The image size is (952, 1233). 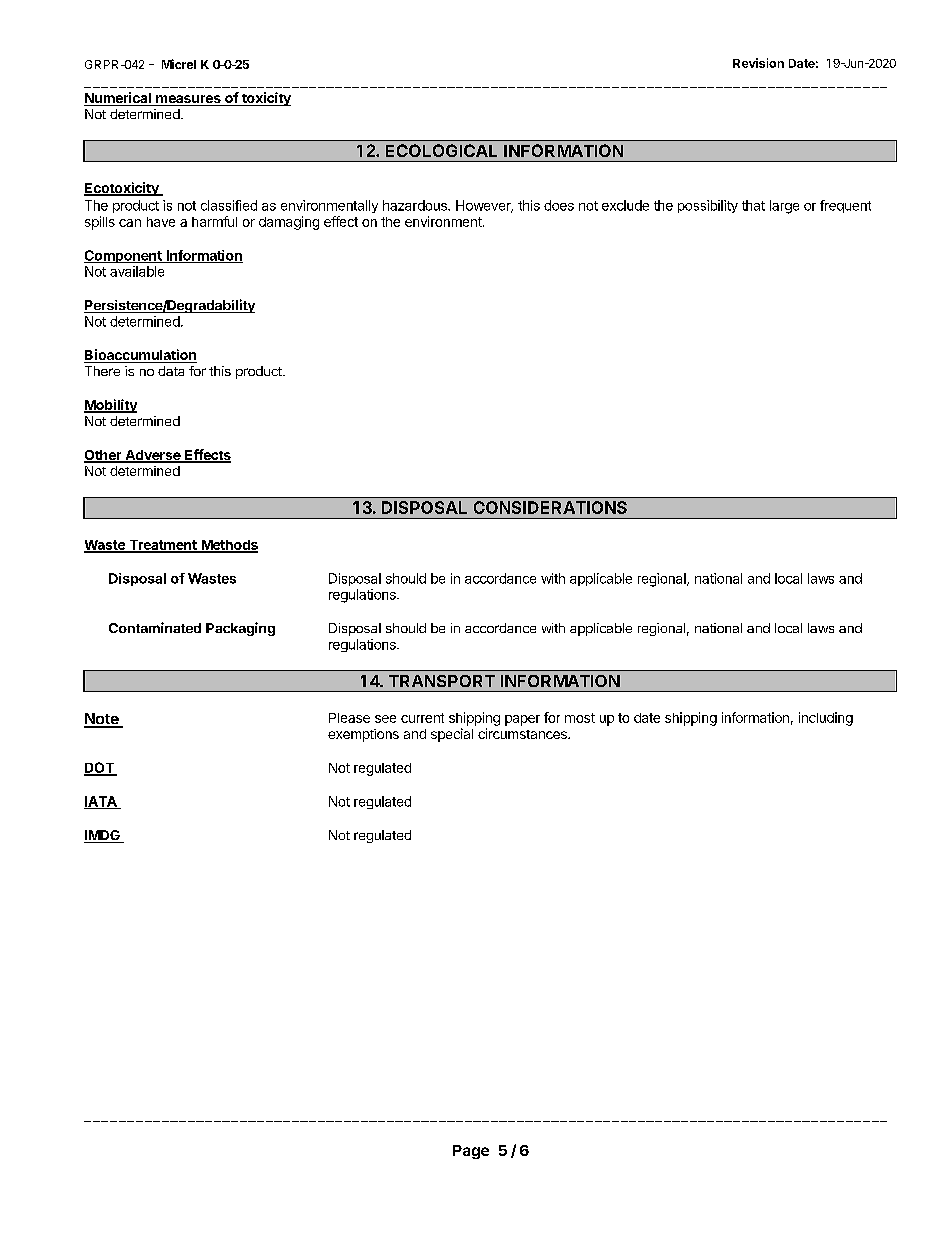 I want to click on special, so click(x=452, y=735).
